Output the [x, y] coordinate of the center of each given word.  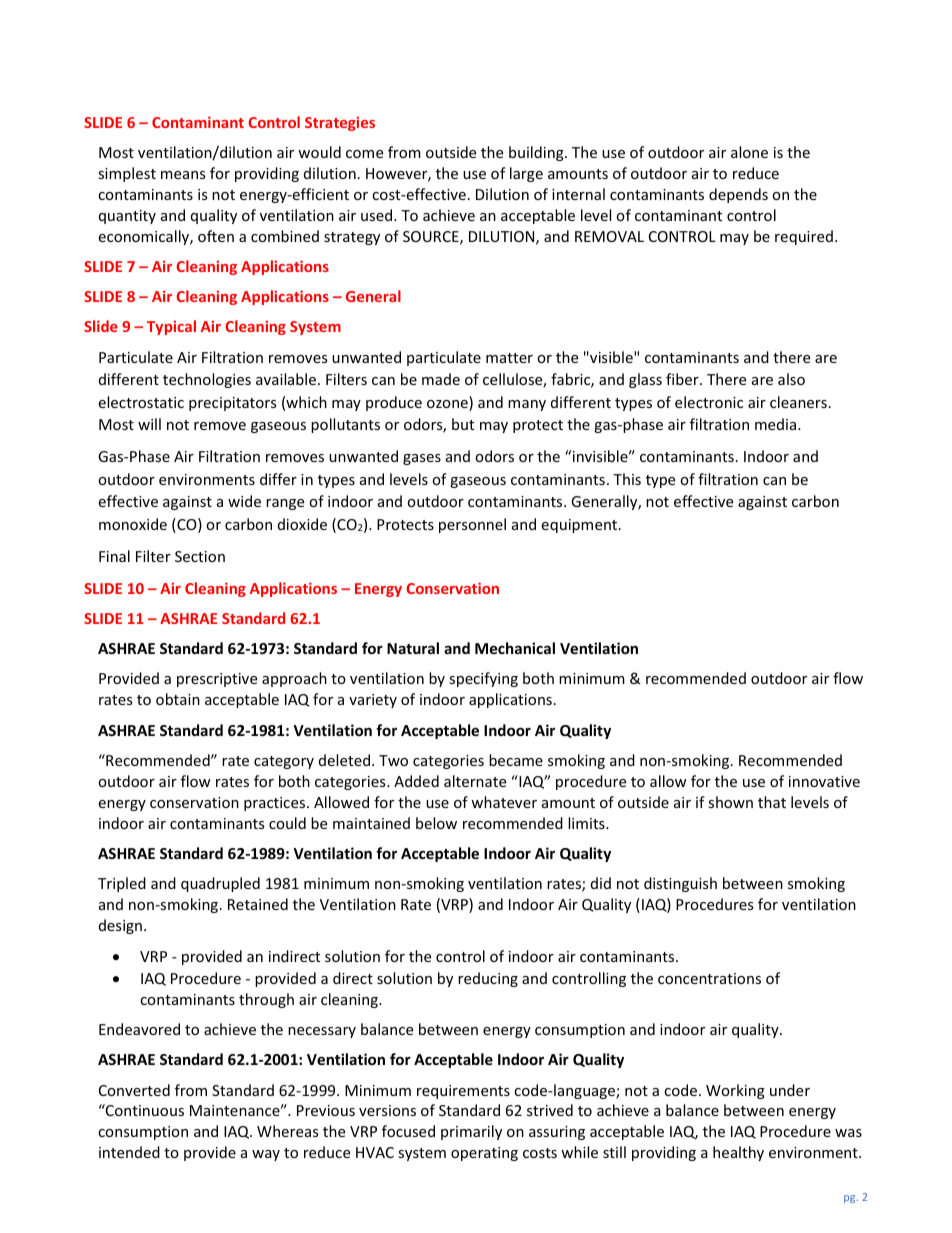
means [183, 175]
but [463, 424]
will [149, 424]
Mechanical [515, 648]
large [526, 174]
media [777, 424]
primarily [471, 1132]
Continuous [144, 1110]
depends [738, 195]
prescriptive [217, 680]
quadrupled [220, 884]
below [436, 823]
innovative [824, 781]
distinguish [680, 884]
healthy [738, 1153]
